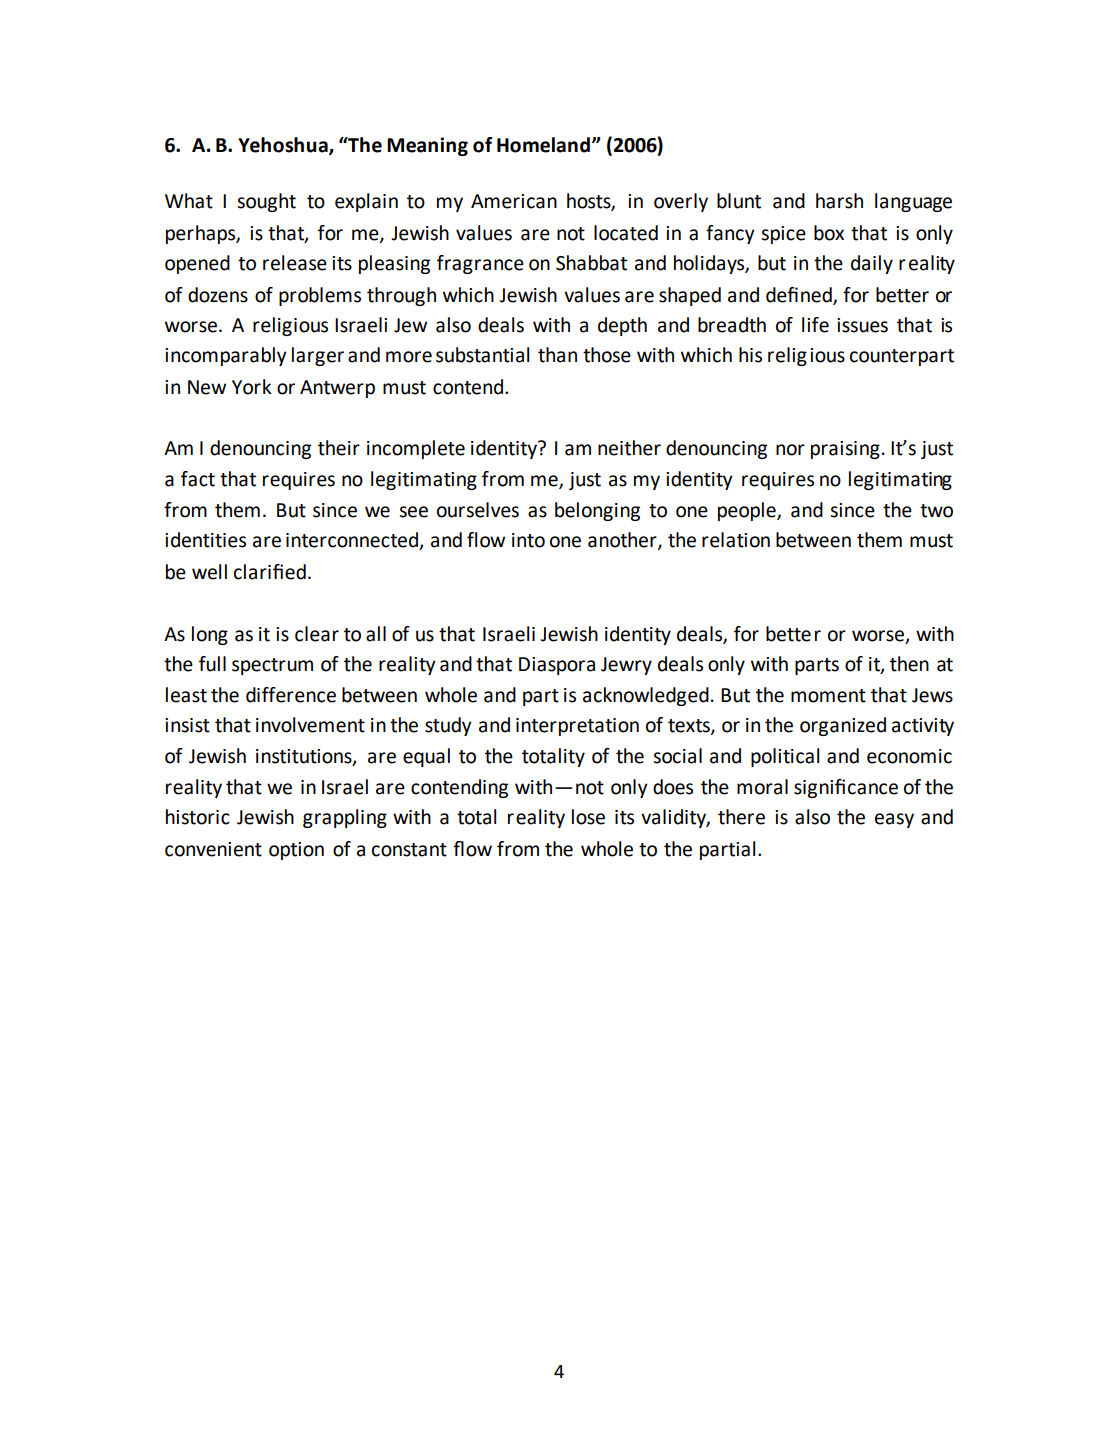 This screenshot has width=1118, height=1447. What do you see at coordinates (339, 448) in the screenshot?
I see `their` at bounding box center [339, 448].
